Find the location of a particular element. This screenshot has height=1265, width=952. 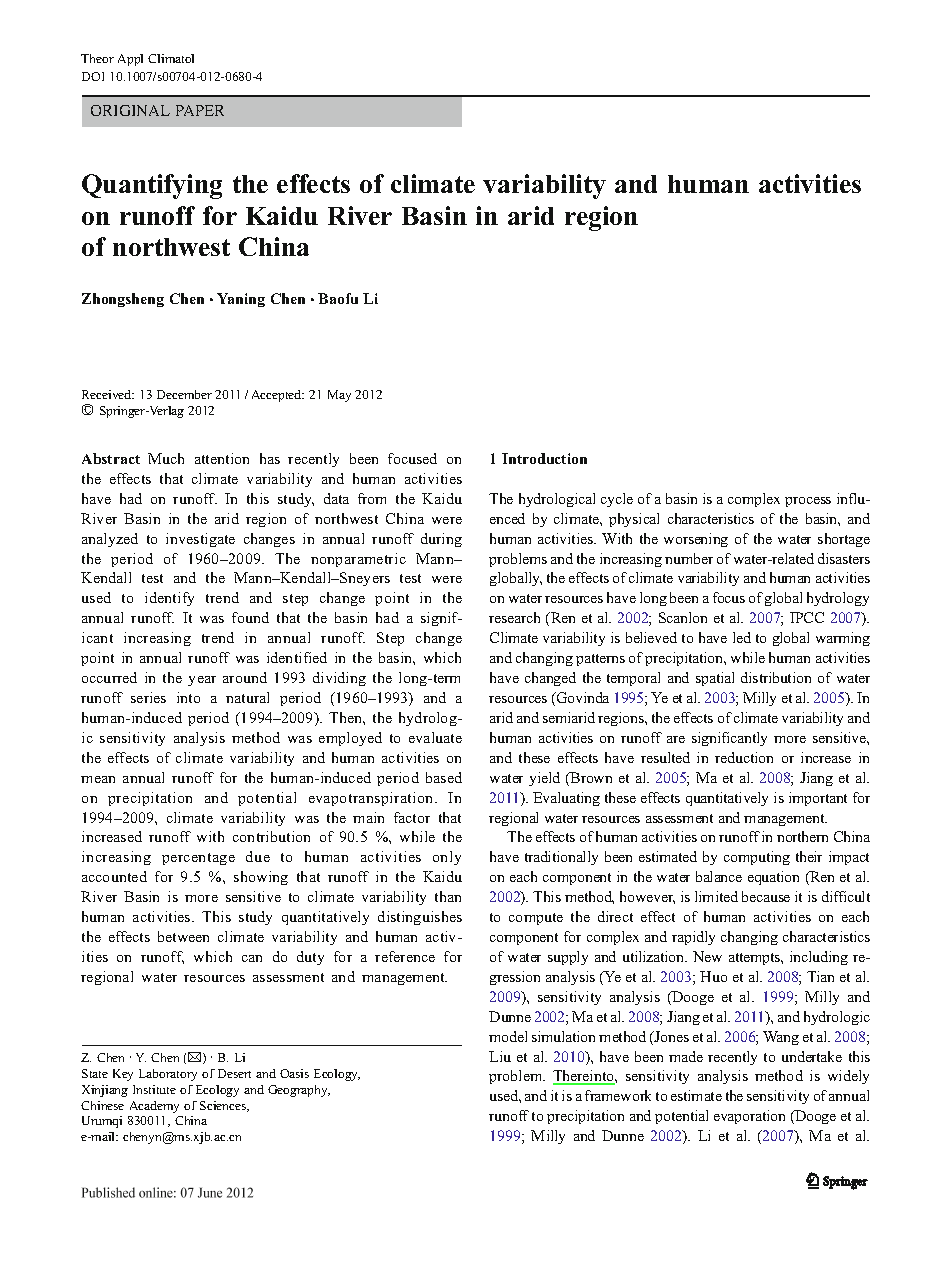

IPCC is located at coordinates (807, 617).
